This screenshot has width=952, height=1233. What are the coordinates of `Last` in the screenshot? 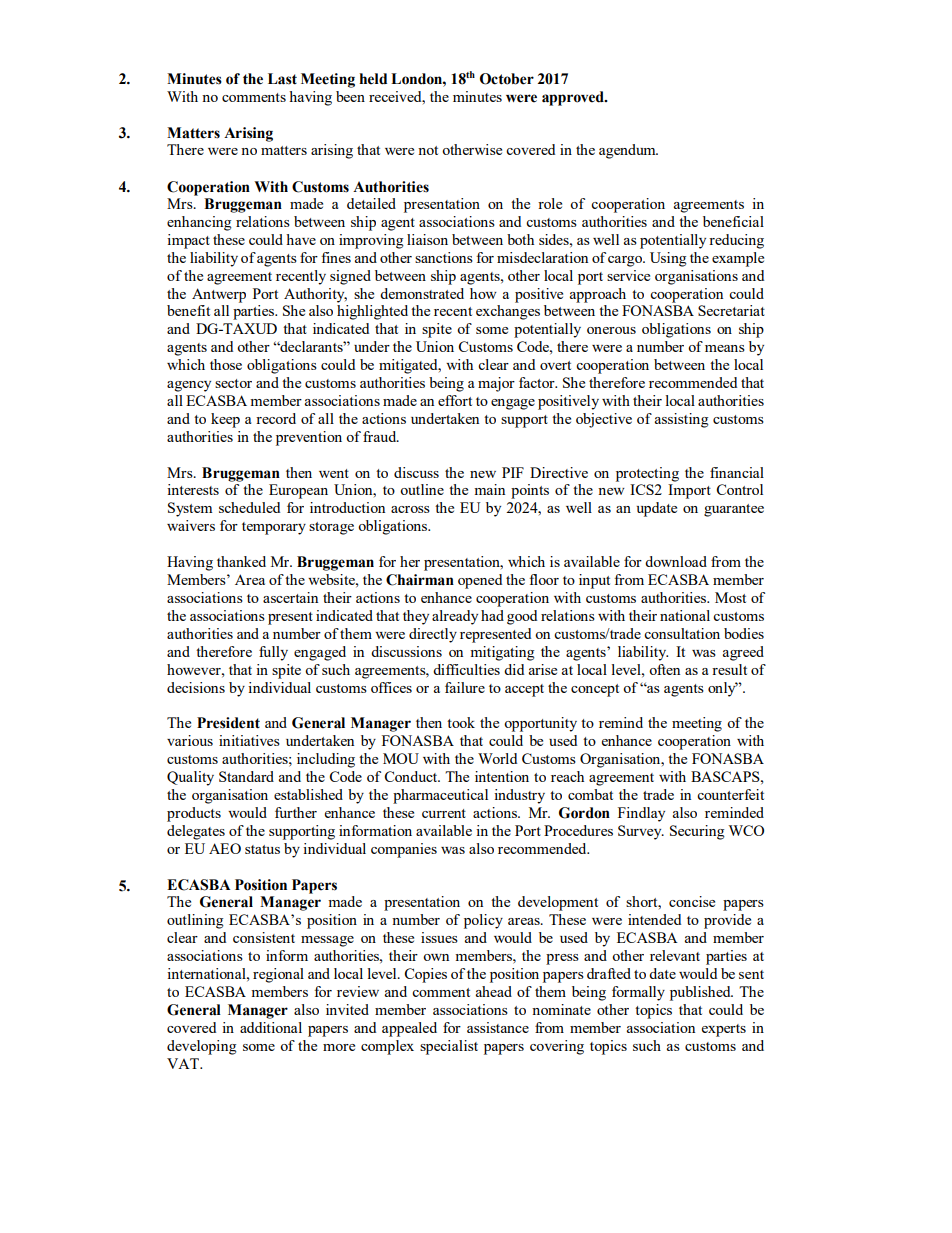 It's located at (282, 79).
